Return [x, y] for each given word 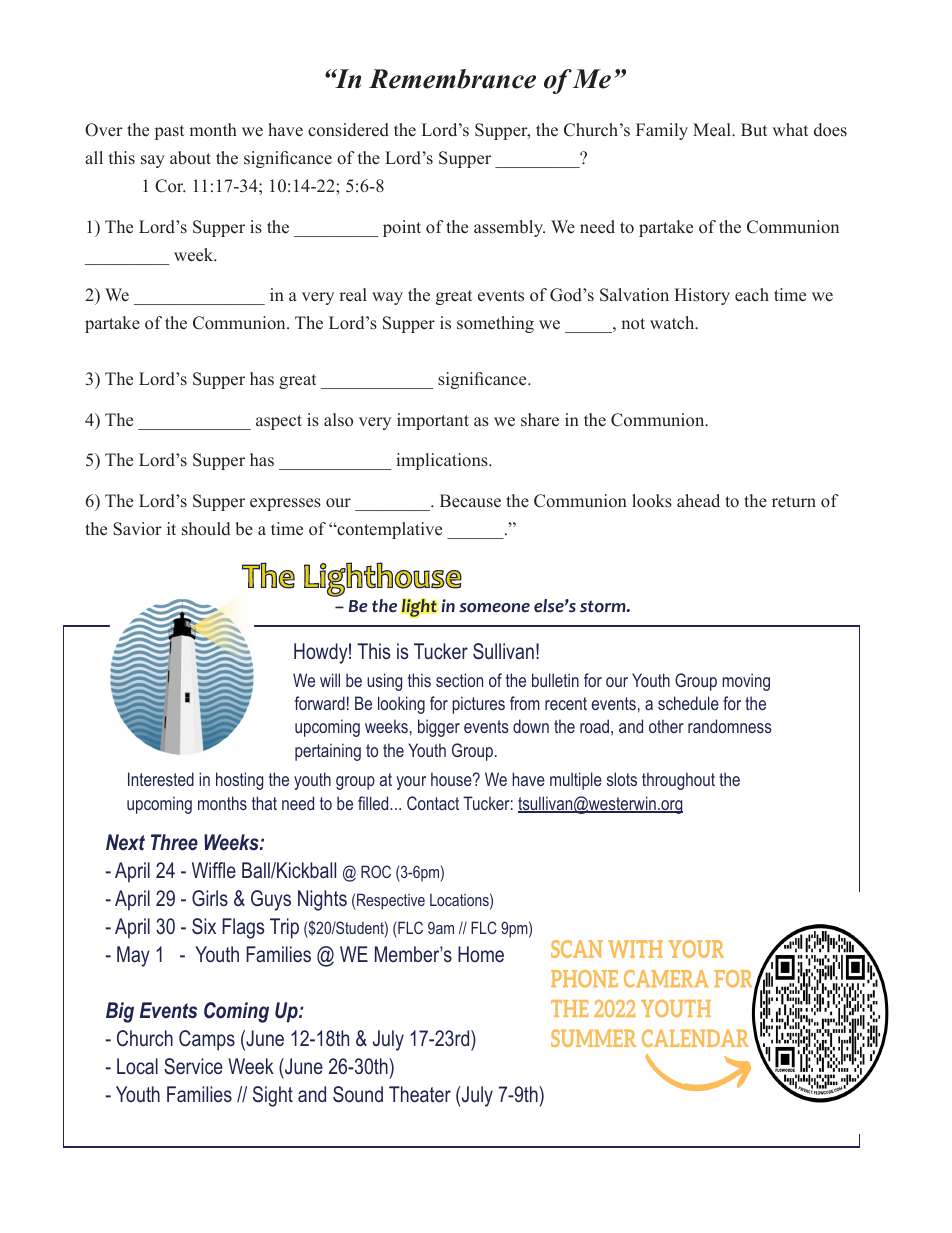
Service [193, 1066]
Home [481, 954]
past [169, 132]
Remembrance [452, 79]
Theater [420, 1094]
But [754, 130]
